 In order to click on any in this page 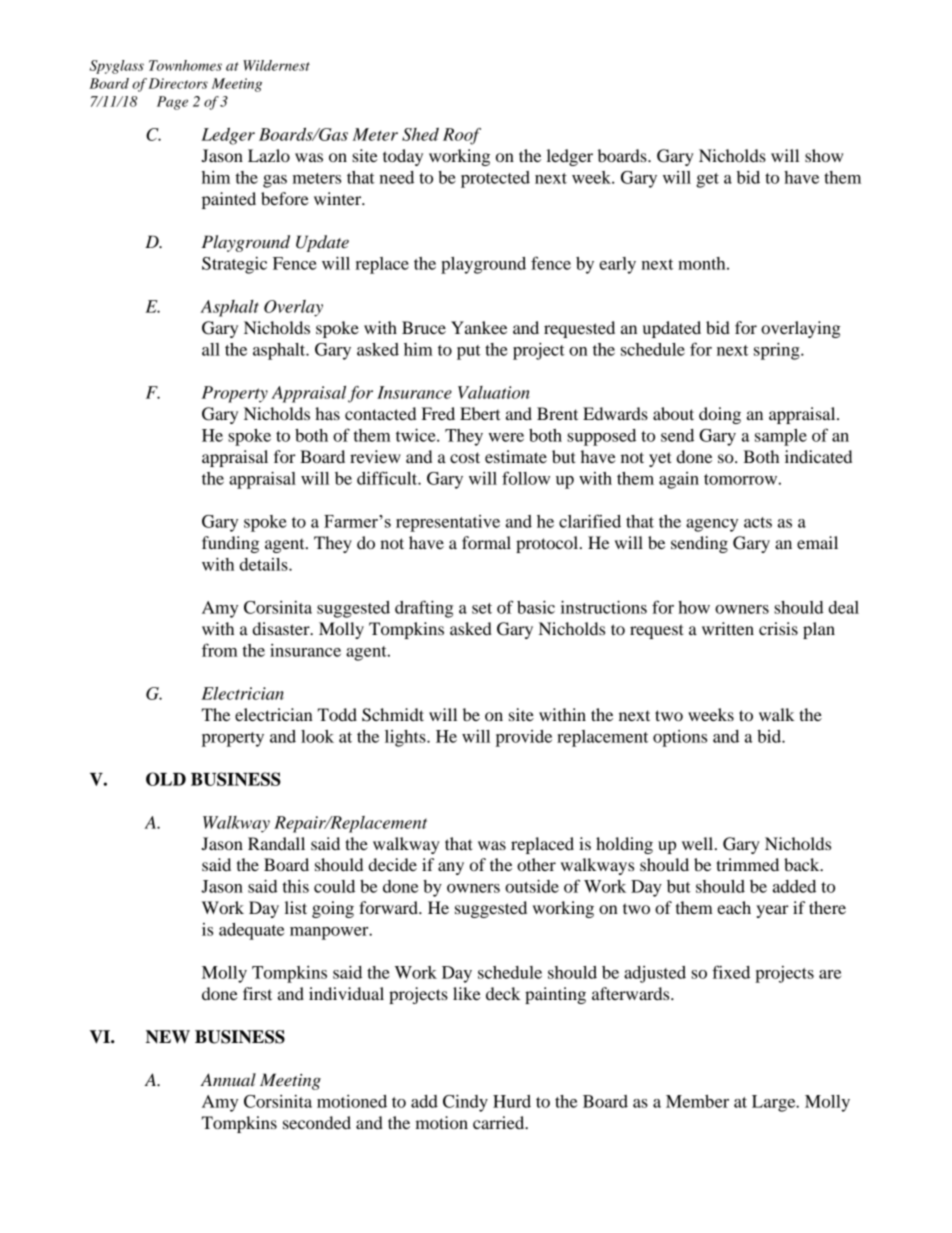, I will do `click(451, 868)`.
